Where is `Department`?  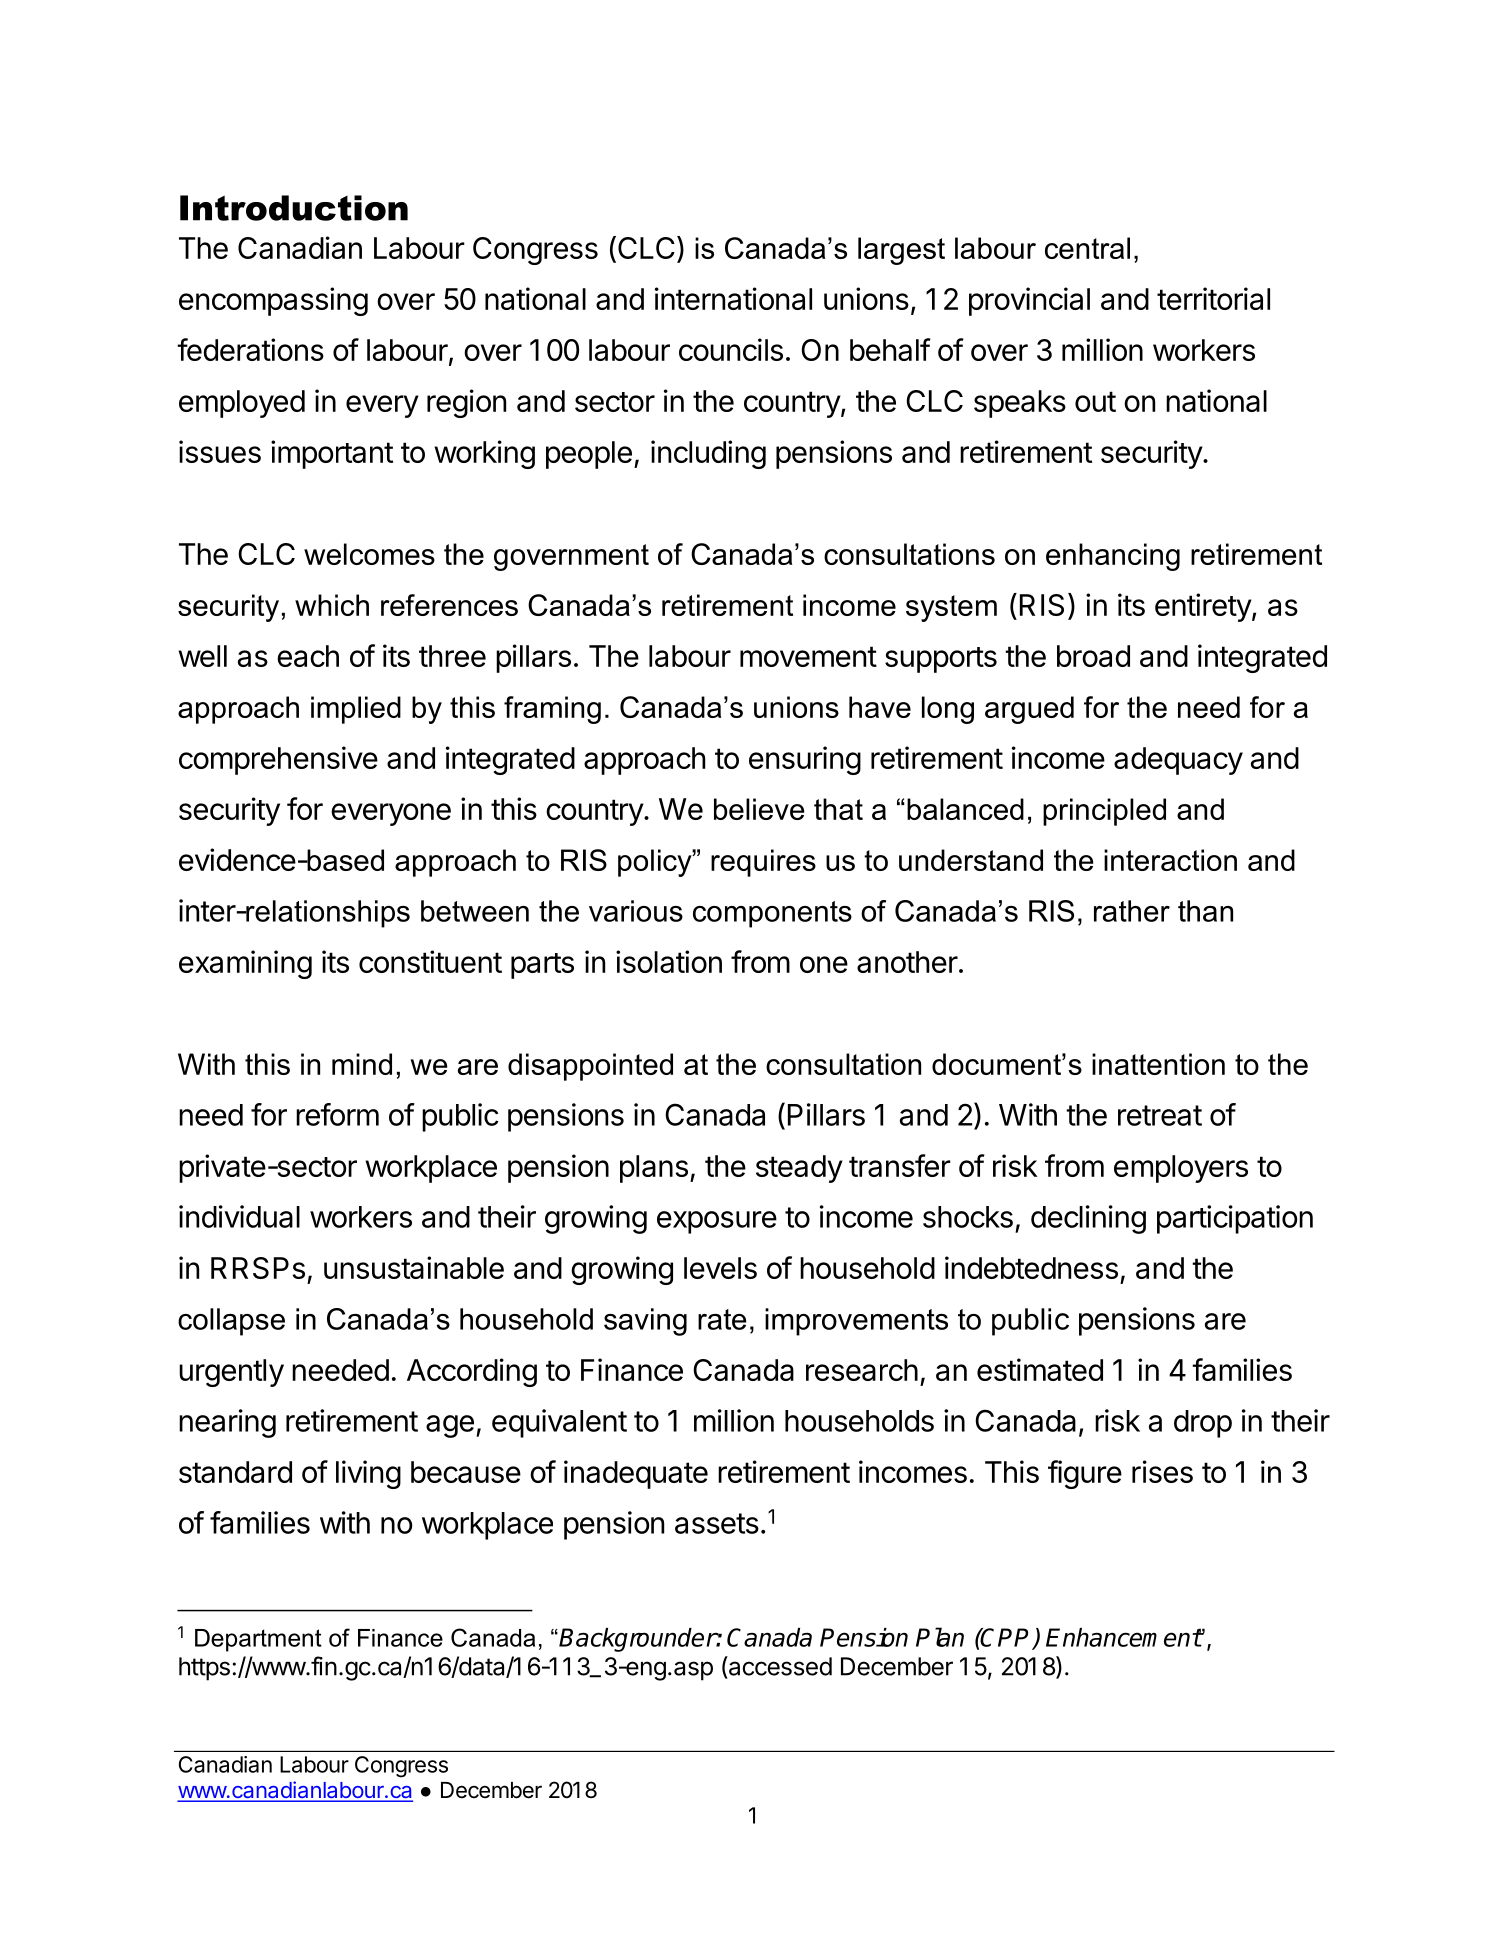 Department is located at coordinates (258, 1640).
